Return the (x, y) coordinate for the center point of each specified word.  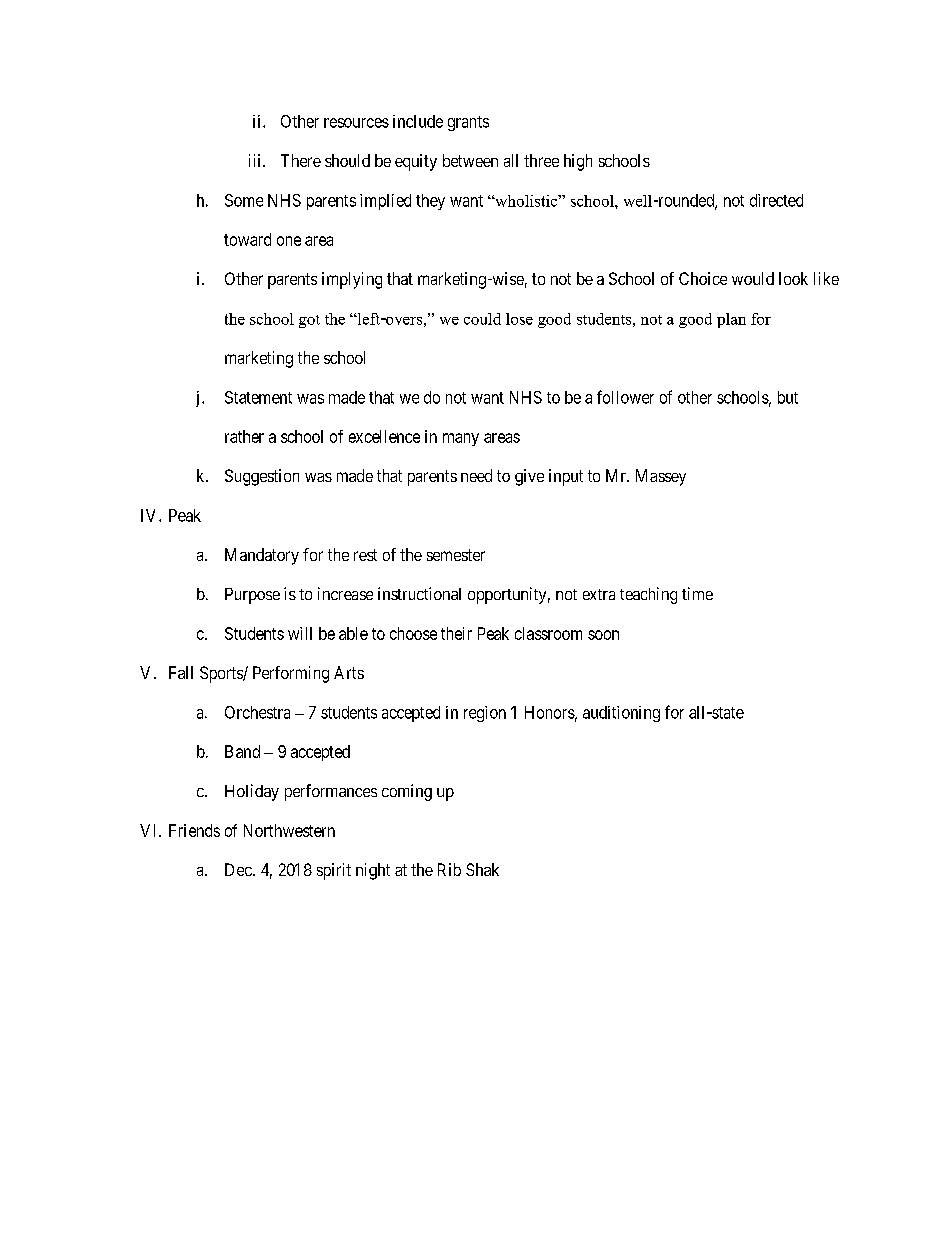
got (309, 321)
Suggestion (262, 477)
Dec (239, 869)
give (529, 477)
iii (256, 160)
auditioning (621, 714)
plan (731, 320)
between (470, 160)
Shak (482, 869)
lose (519, 319)
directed (776, 200)
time (697, 593)
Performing (291, 674)
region (485, 714)
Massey (661, 477)
